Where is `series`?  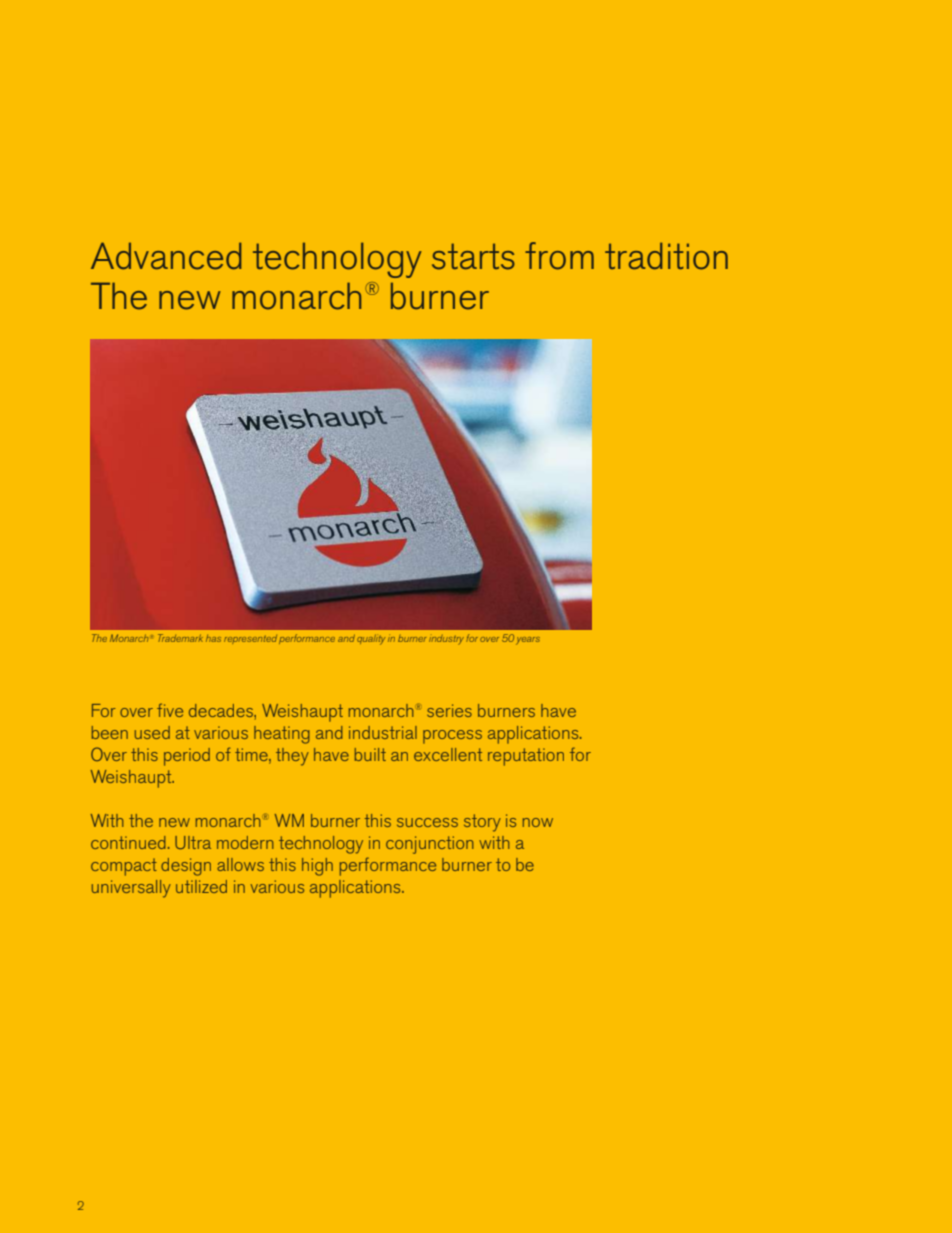 series is located at coordinates (449, 710).
